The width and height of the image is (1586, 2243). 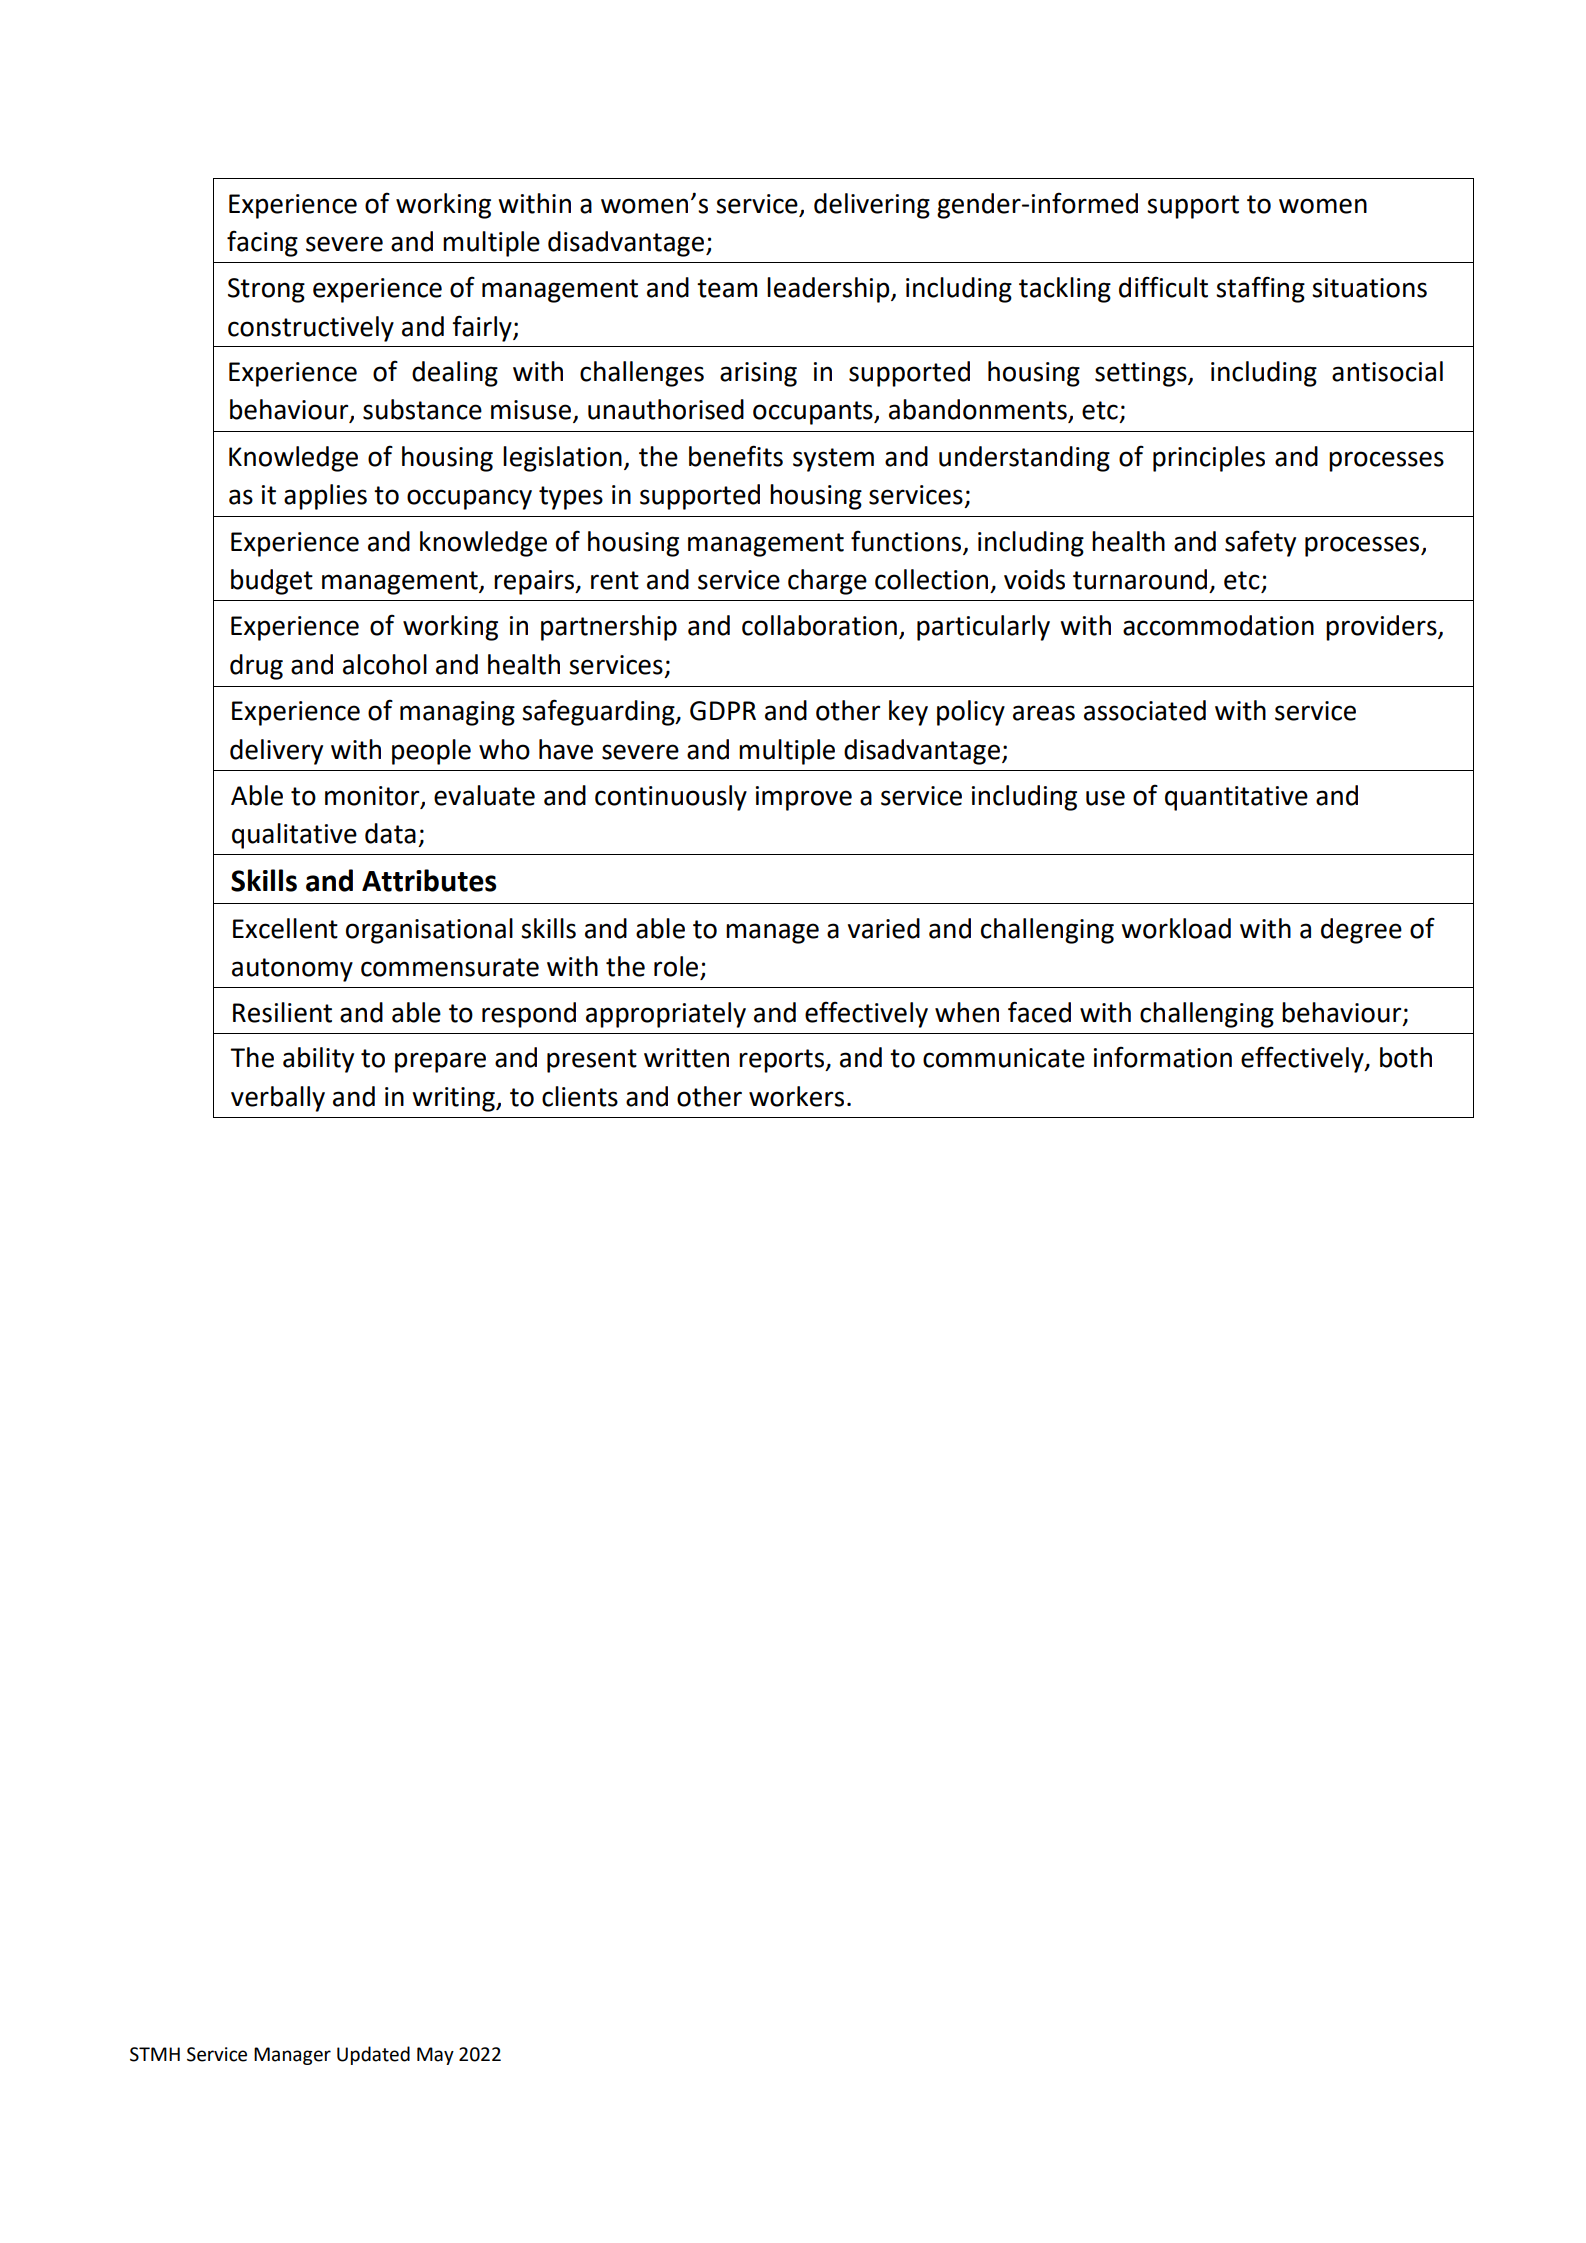 What do you see at coordinates (1406, 1057) in the image?
I see `both` at bounding box center [1406, 1057].
